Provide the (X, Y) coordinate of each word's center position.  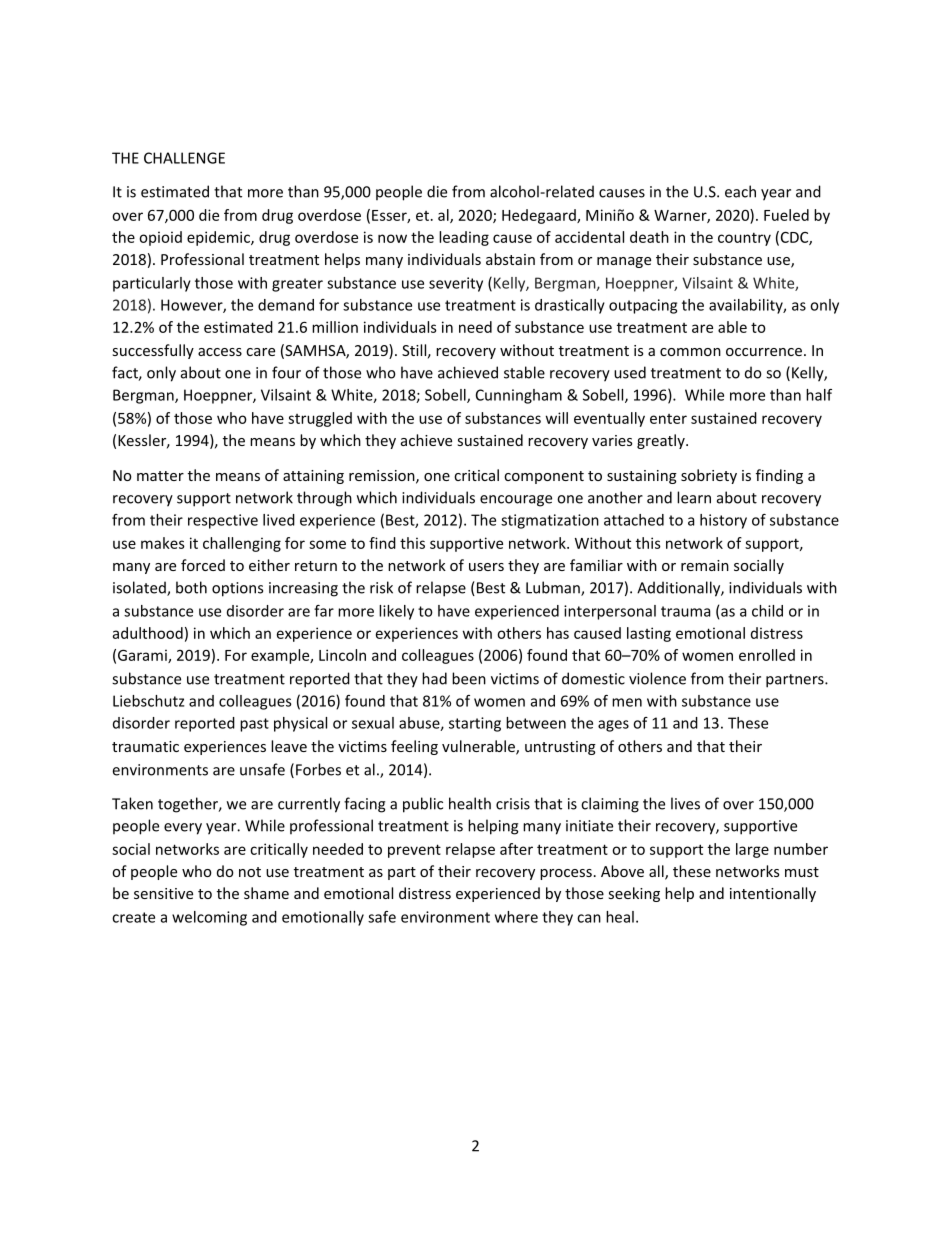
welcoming (209, 918)
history (723, 521)
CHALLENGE (184, 158)
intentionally (773, 894)
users (486, 567)
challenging (242, 544)
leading (464, 238)
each (740, 191)
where (516, 917)
